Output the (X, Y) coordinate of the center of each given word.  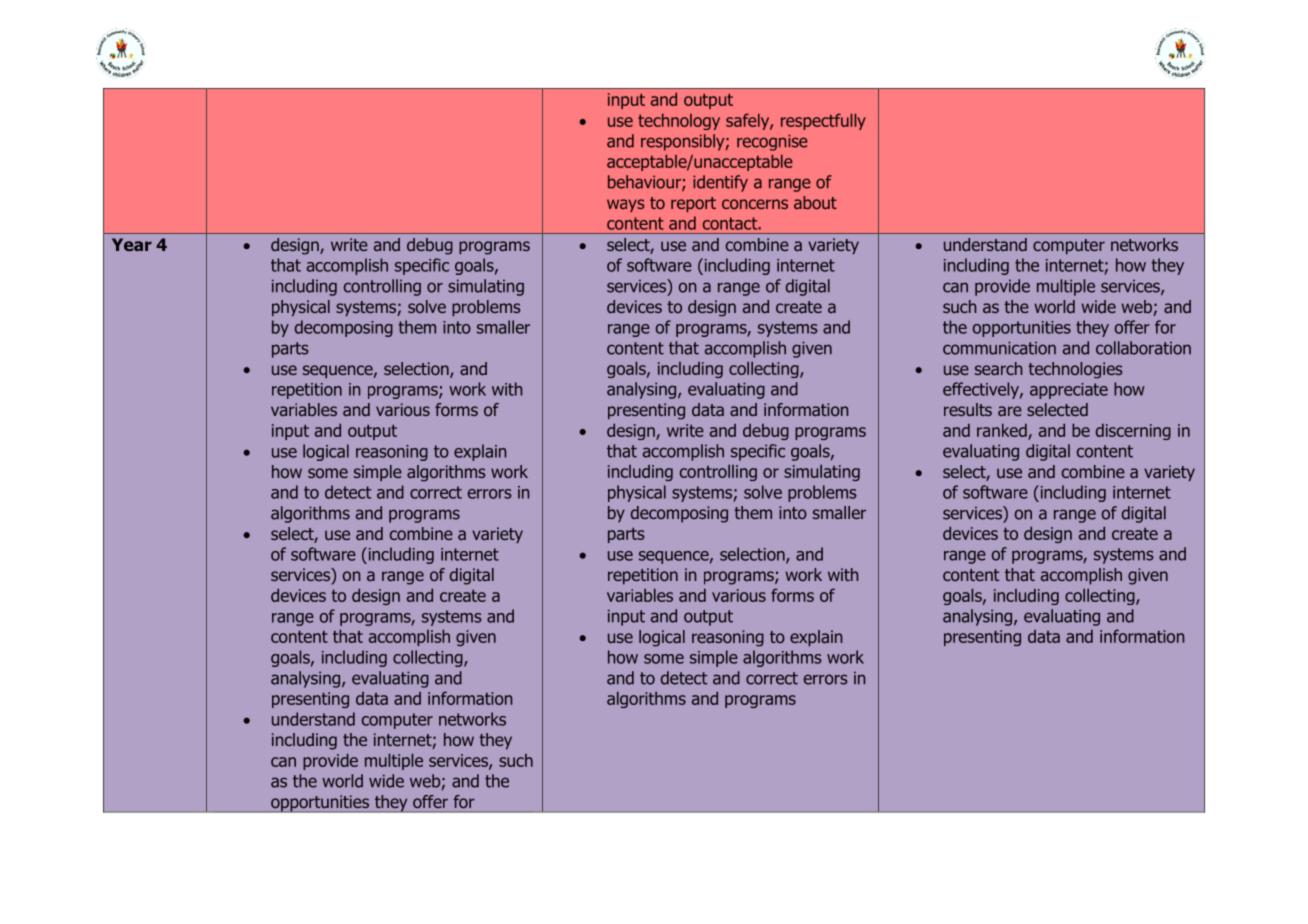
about (815, 202)
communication (999, 348)
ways (625, 205)
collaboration (1143, 348)
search (998, 368)
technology (679, 122)
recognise (772, 142)
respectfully (823, 121)
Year (132, 244)
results (968, 409)
